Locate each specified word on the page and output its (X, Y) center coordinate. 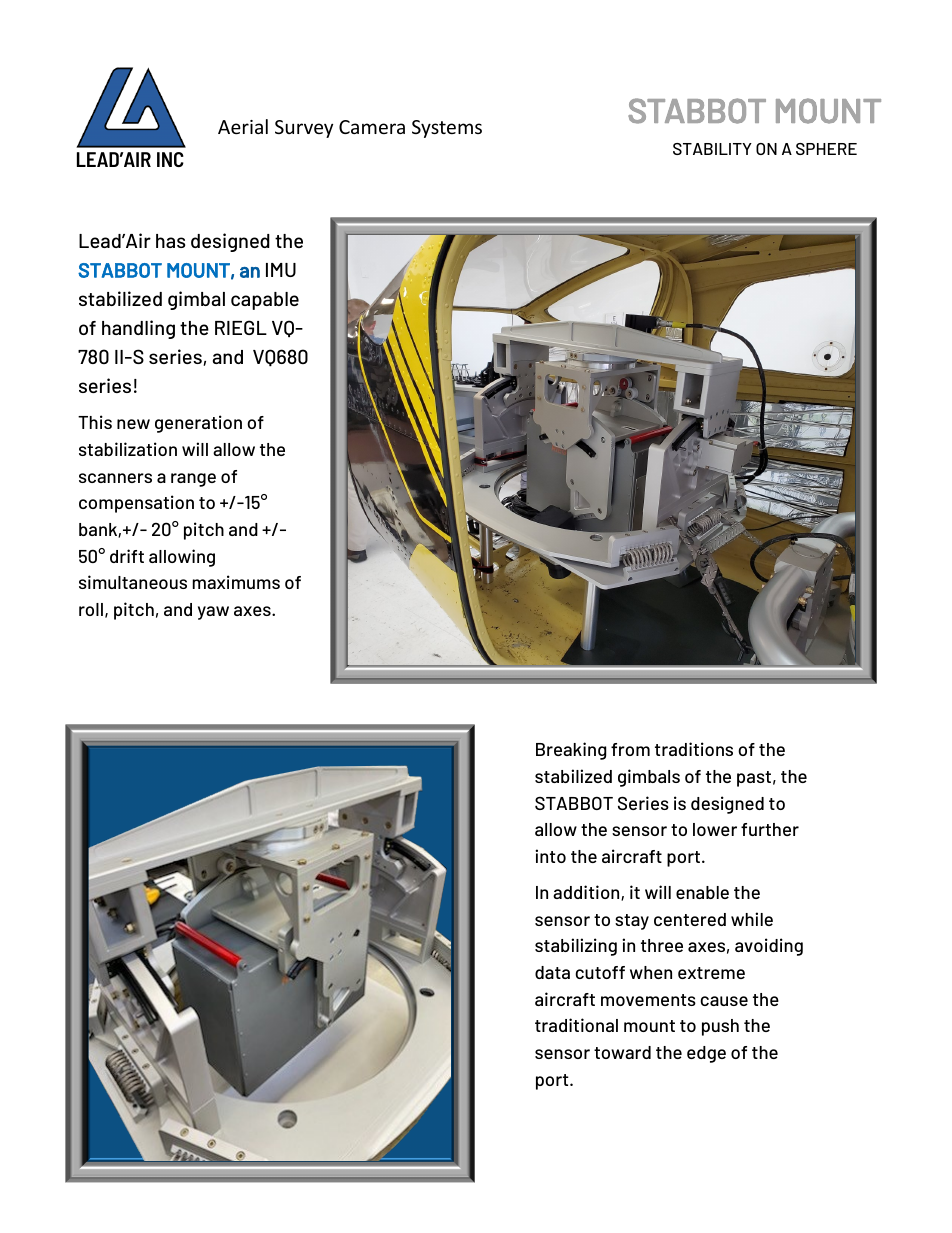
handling (138, 329)
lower (715, 829)
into (550, 856)
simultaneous (133, 582)
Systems (447, 129)
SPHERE (826, 149)
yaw (213, 613)
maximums (236, 582)
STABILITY (712, 149)
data (552, 972)
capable (265, 301)
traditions (694, 749)
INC (170, 159)
